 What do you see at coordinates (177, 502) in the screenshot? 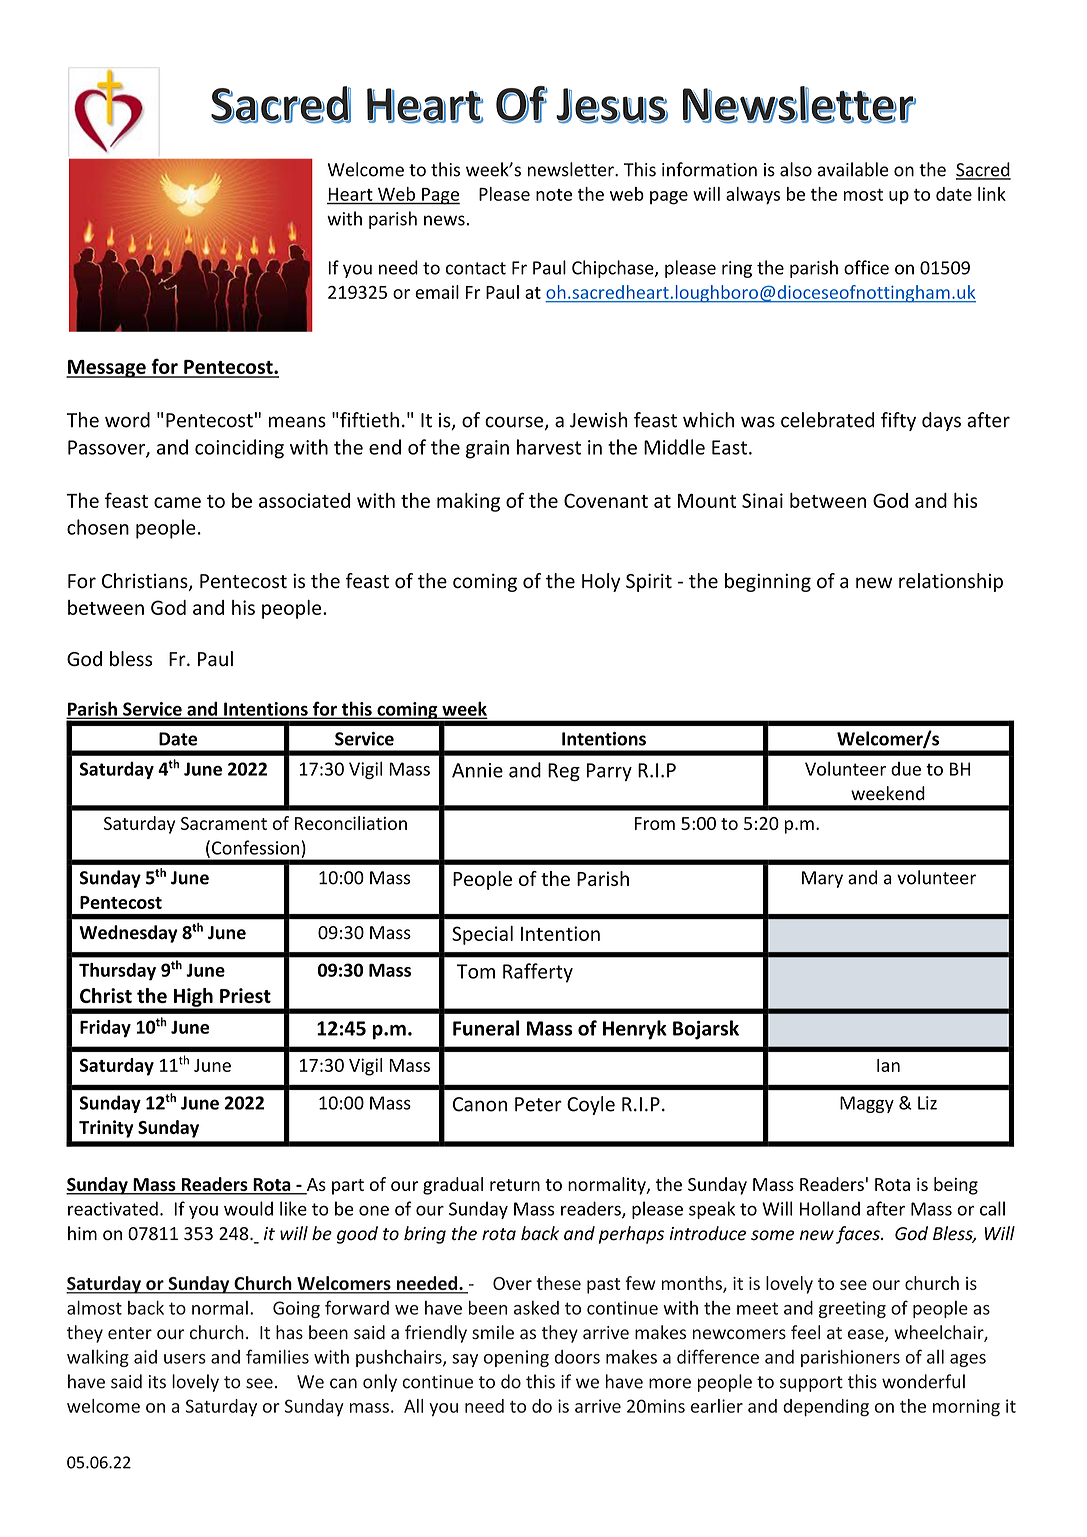
I see `came` at bounding box center [177, 502].
